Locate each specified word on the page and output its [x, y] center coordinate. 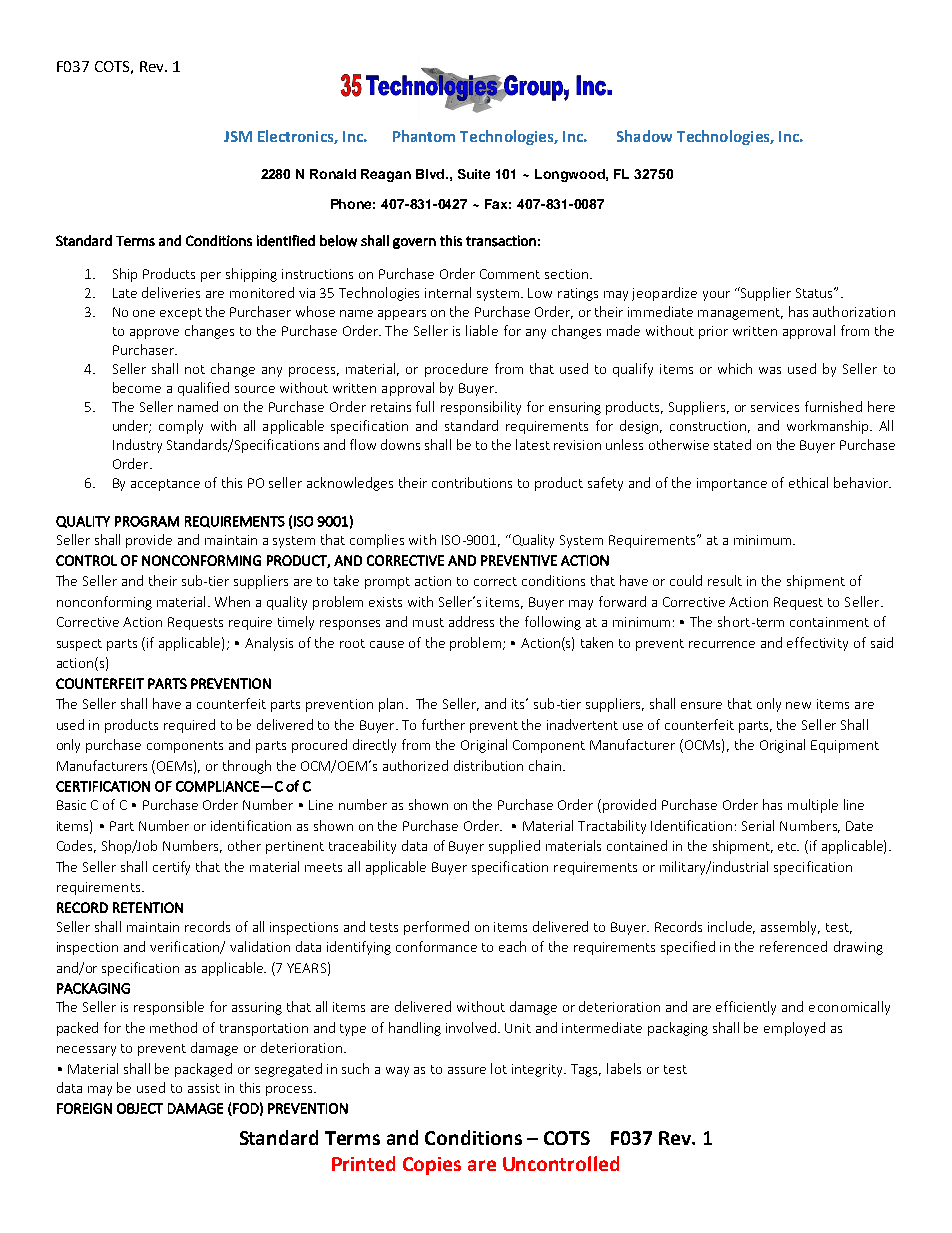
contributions [472, 482]
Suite [474, 174]
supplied [514, 847]
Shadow [644, 136]
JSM [238, 136]
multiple [813, 806]
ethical [808, 482]
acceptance [165, 485]
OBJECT [140, 1108]
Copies [432, 1166]
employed [794, 1029]
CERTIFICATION [103, 786]
